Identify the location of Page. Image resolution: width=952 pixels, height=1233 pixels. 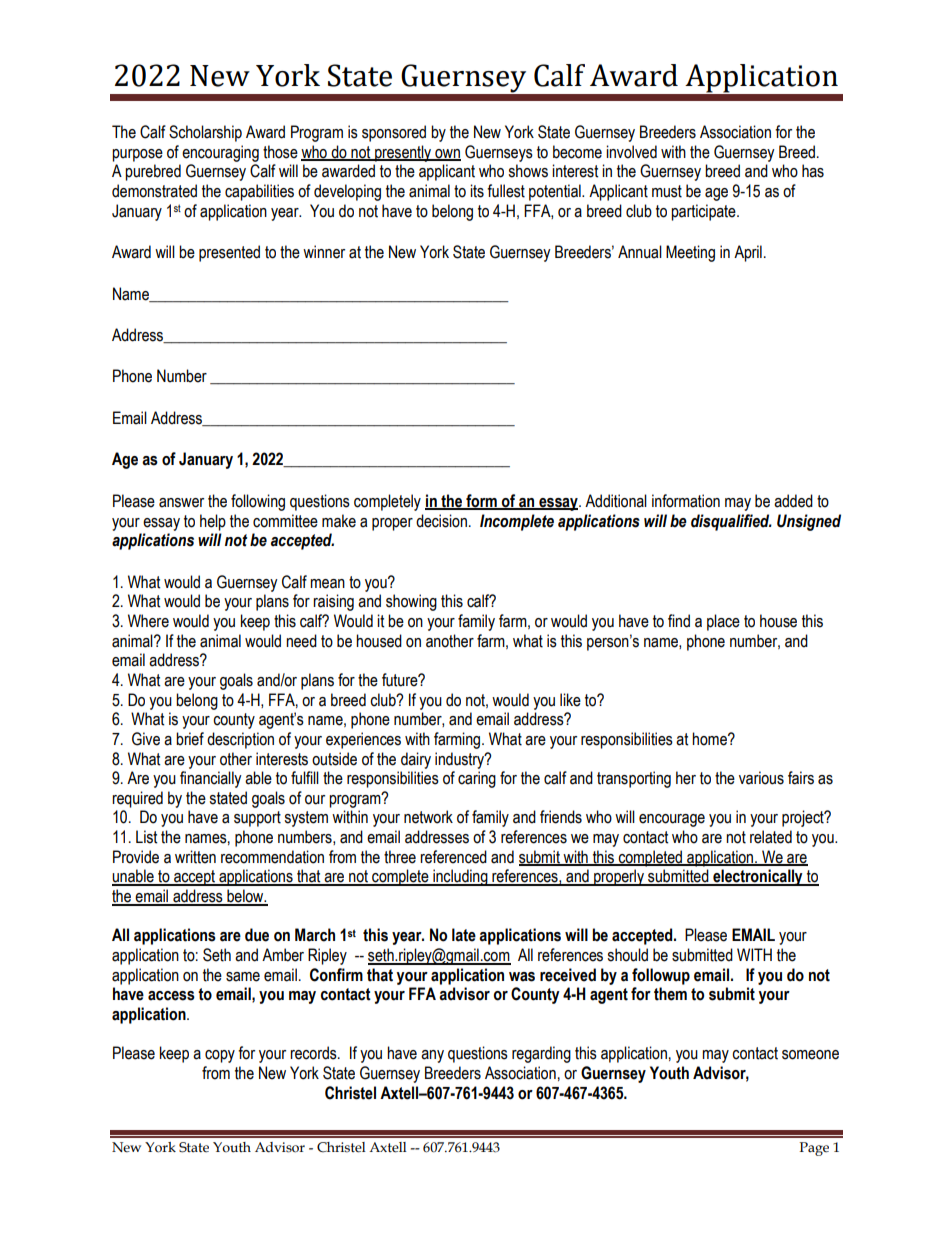
(814, 1149).
